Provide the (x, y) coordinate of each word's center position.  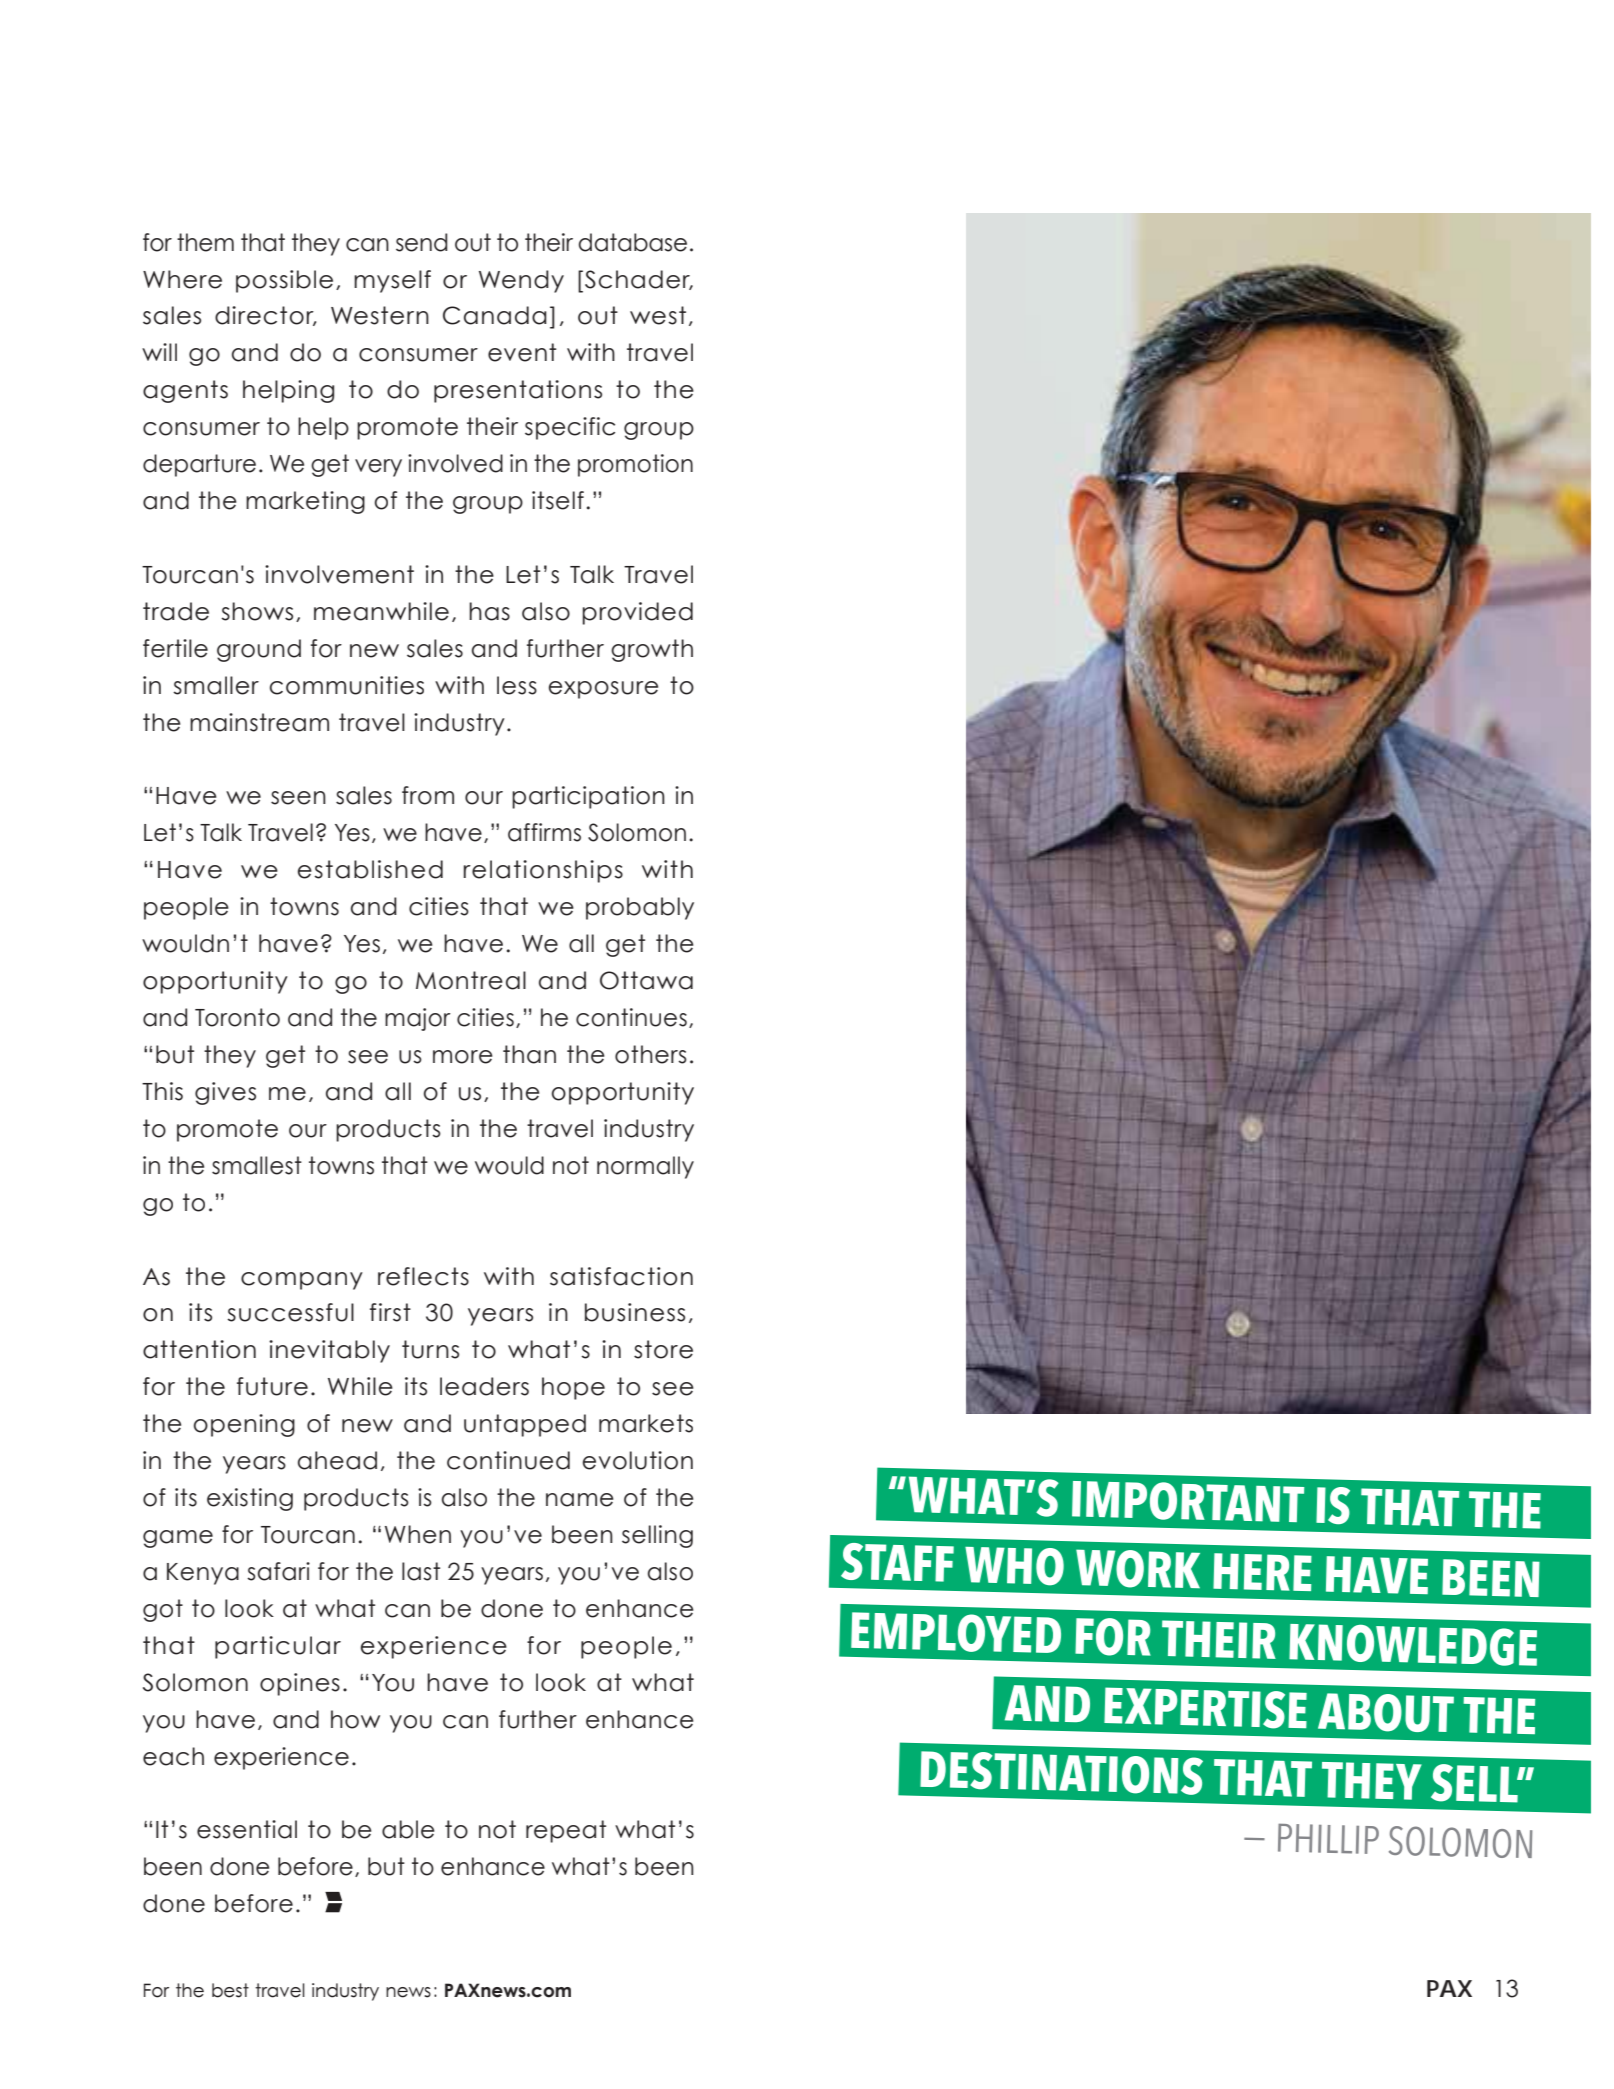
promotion (635, 465)
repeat (566, 1831)
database (633, 242)
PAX (1449, 1988)
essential (247, 1829)
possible (284, 281)
